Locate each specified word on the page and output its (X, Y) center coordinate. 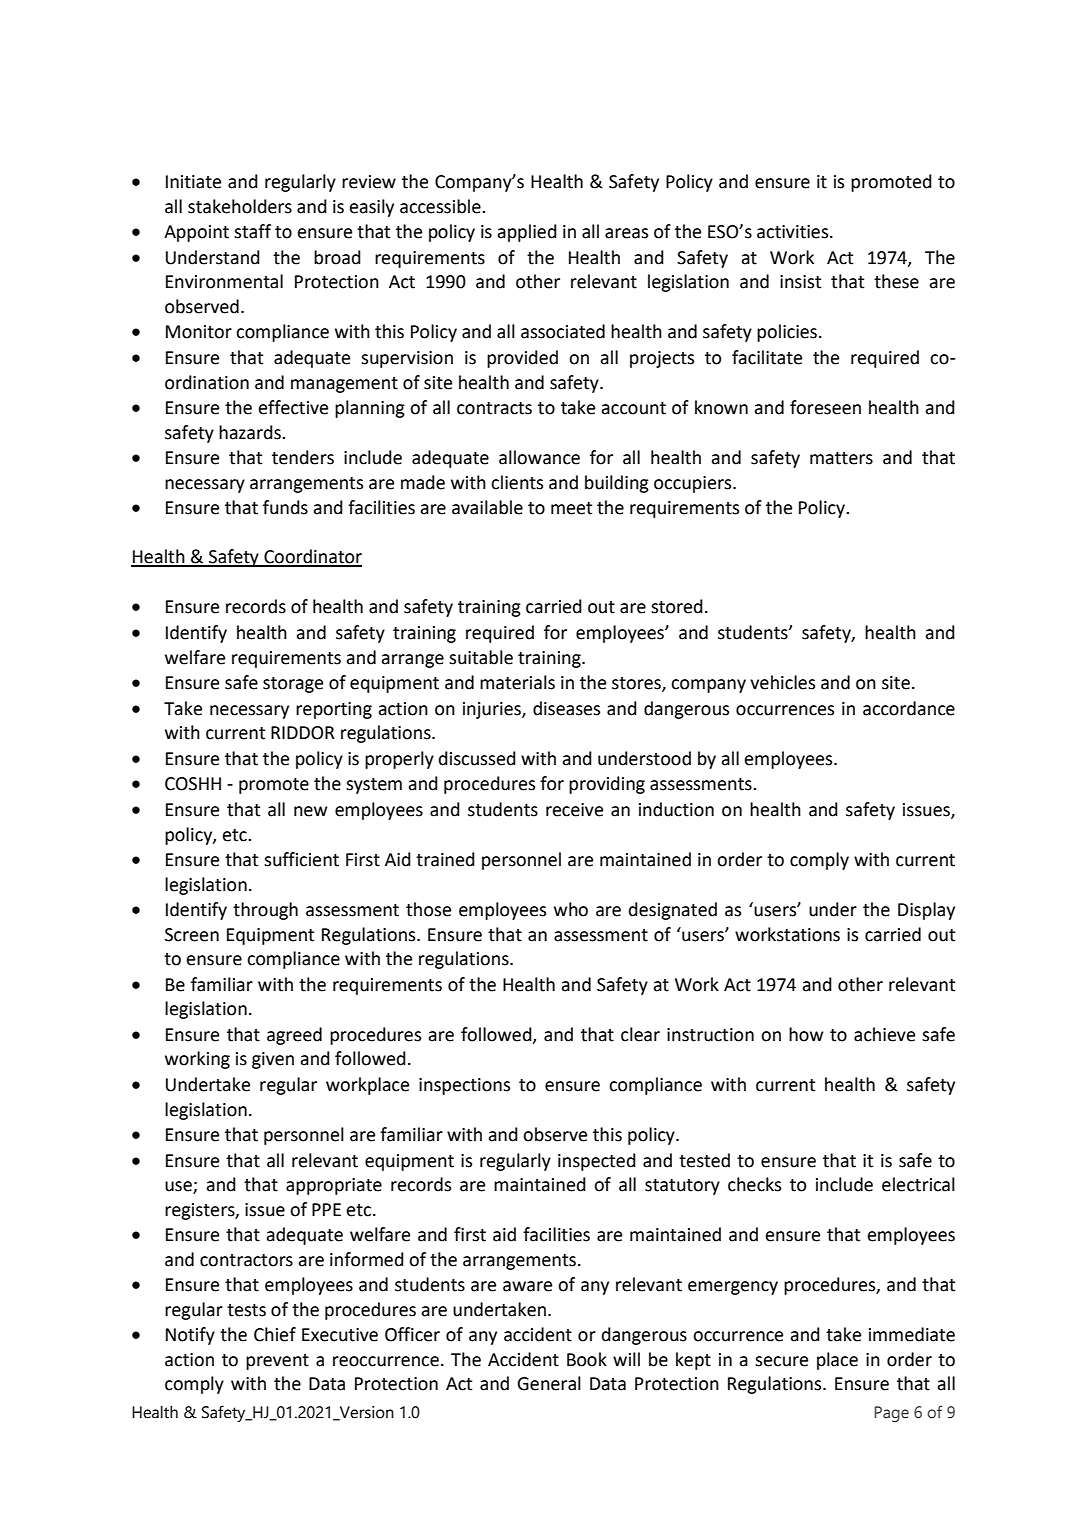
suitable (481, 657)
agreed (294, 1036)
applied (527, 233)
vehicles (782, 682)
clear (640, 1034)
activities (794, 232)
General (549, 1383)
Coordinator (312, 557)
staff (252, 231)
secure (781, 1361)
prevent (277, 1362)
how (806, 1034)
